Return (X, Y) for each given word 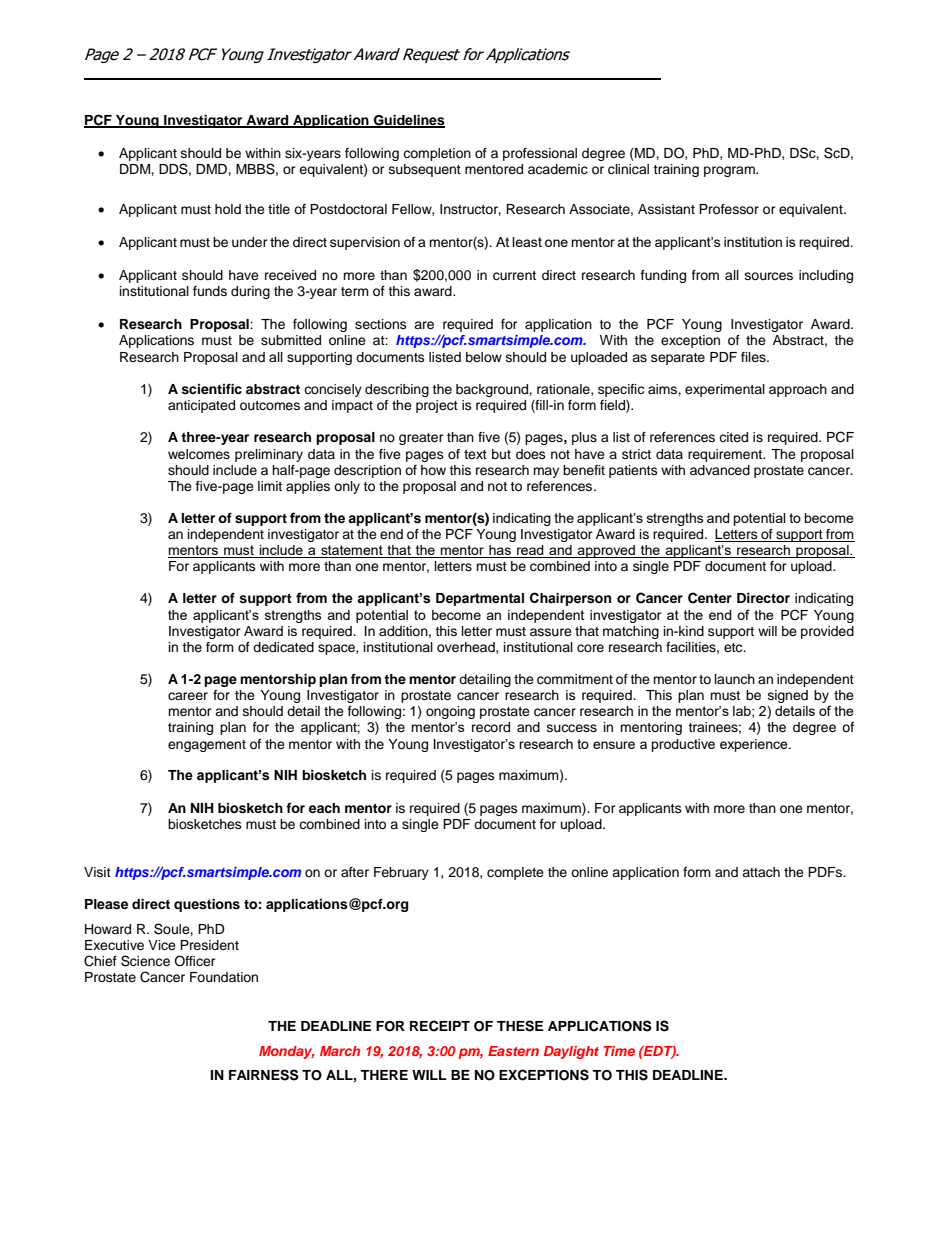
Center (710, 598)
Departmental (480, 599)
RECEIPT (440, 1026)
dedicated (283, 647)
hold (228, 209)
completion (437, 154)
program (730, 171)
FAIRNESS (264, 1075)
